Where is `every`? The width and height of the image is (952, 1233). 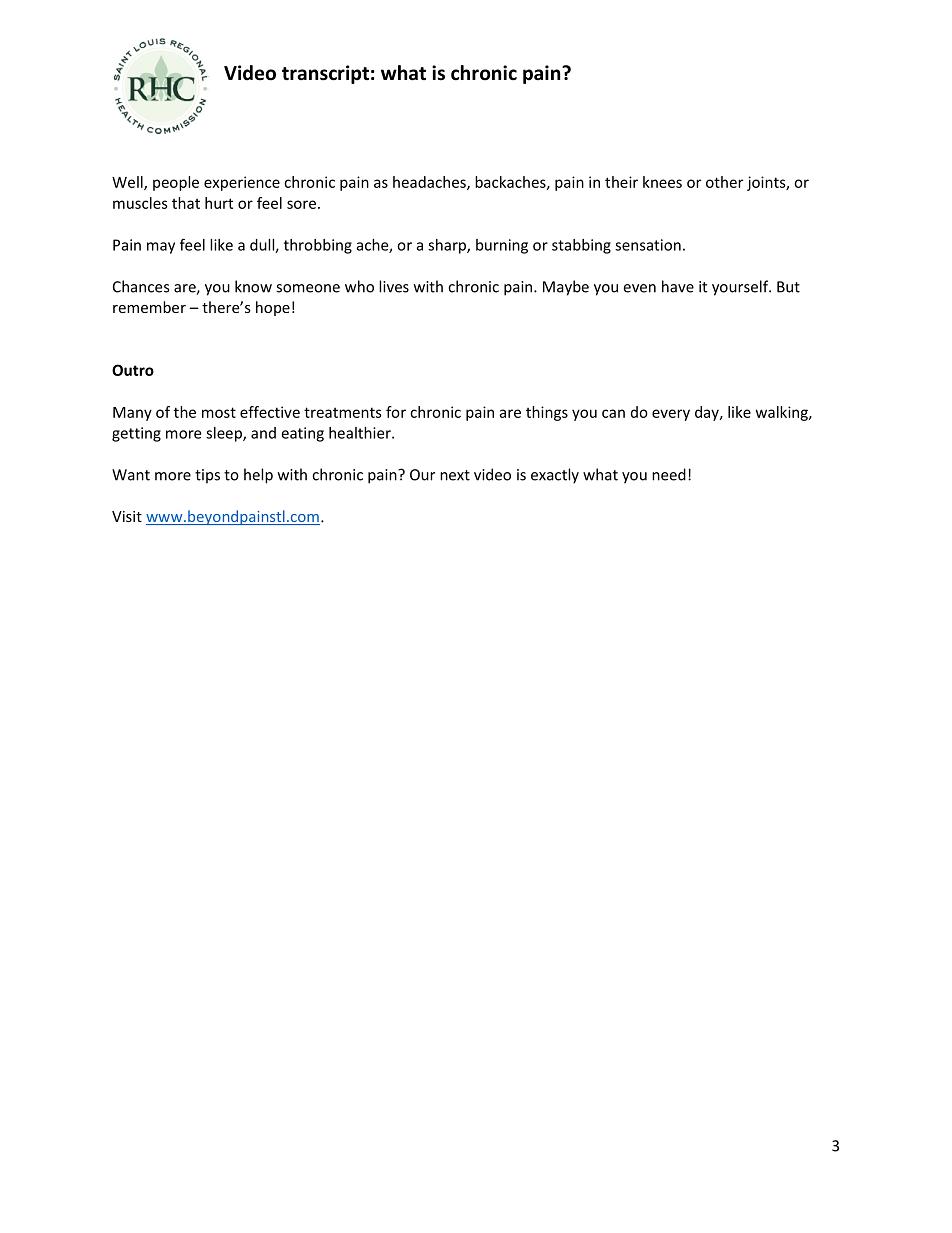
every is located at coordinates (671, 415).
